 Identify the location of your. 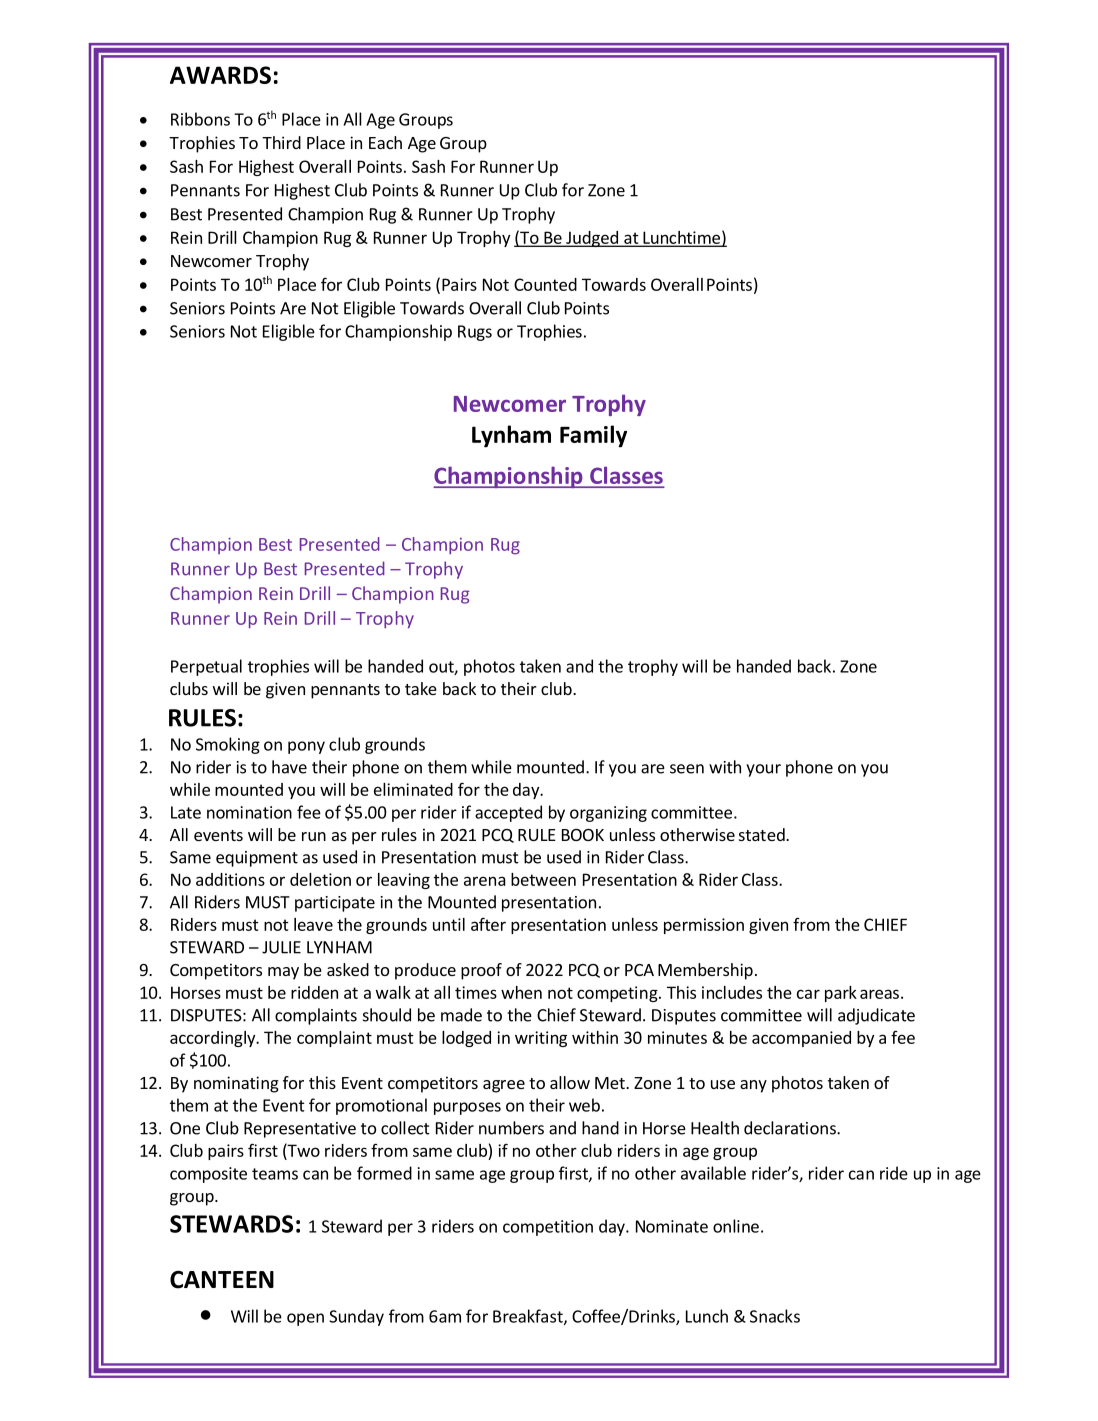
(763, 770).
